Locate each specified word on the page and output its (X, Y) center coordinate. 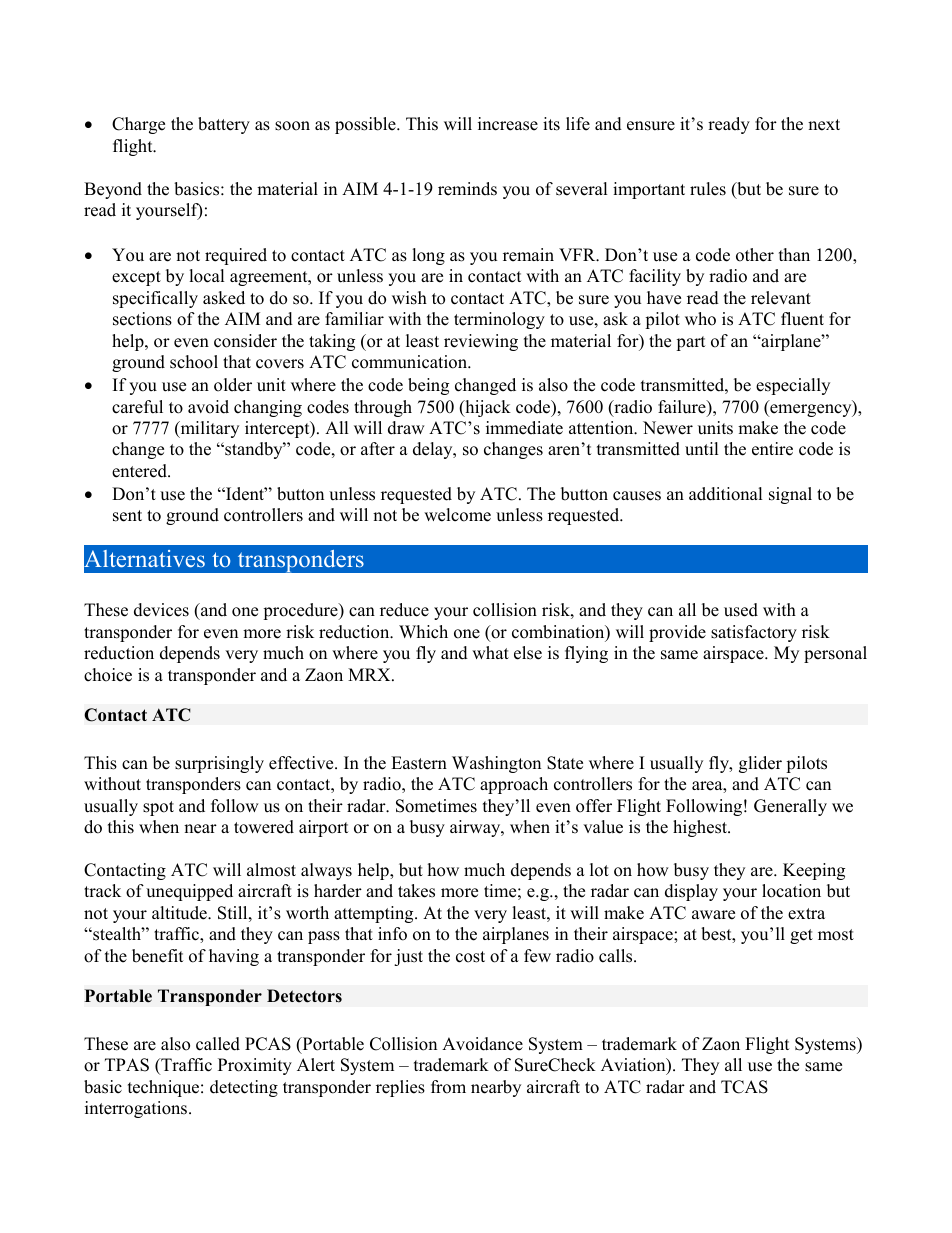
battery (224, 125)
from (448, 1087)
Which (423, 632)
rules (708, 189)
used (741, 610)
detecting (244, 1088)
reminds (467, 189)
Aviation (634, 1066)
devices (161, 610)
